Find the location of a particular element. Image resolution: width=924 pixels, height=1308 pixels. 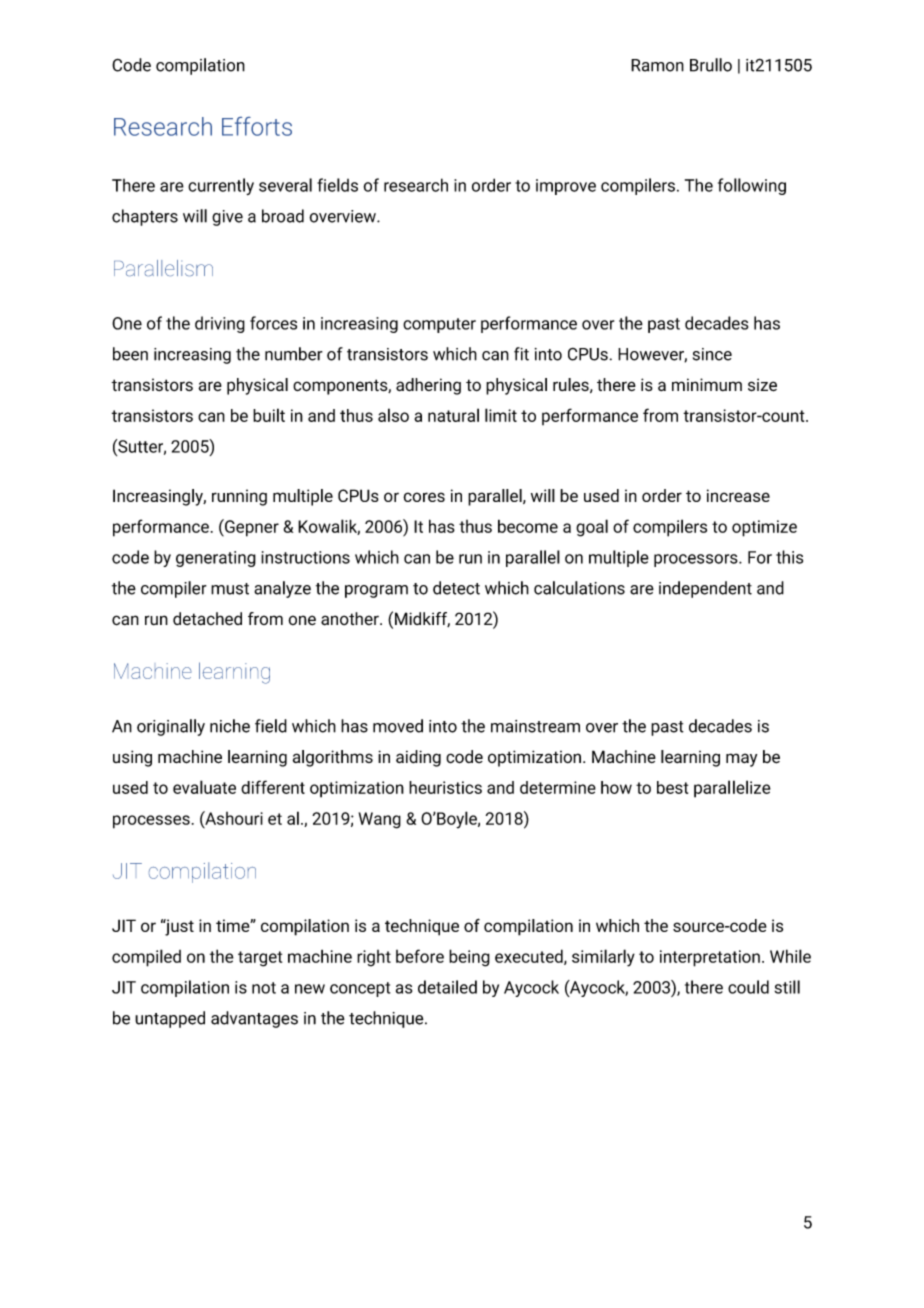

could is located at coordinates (748, 987).
